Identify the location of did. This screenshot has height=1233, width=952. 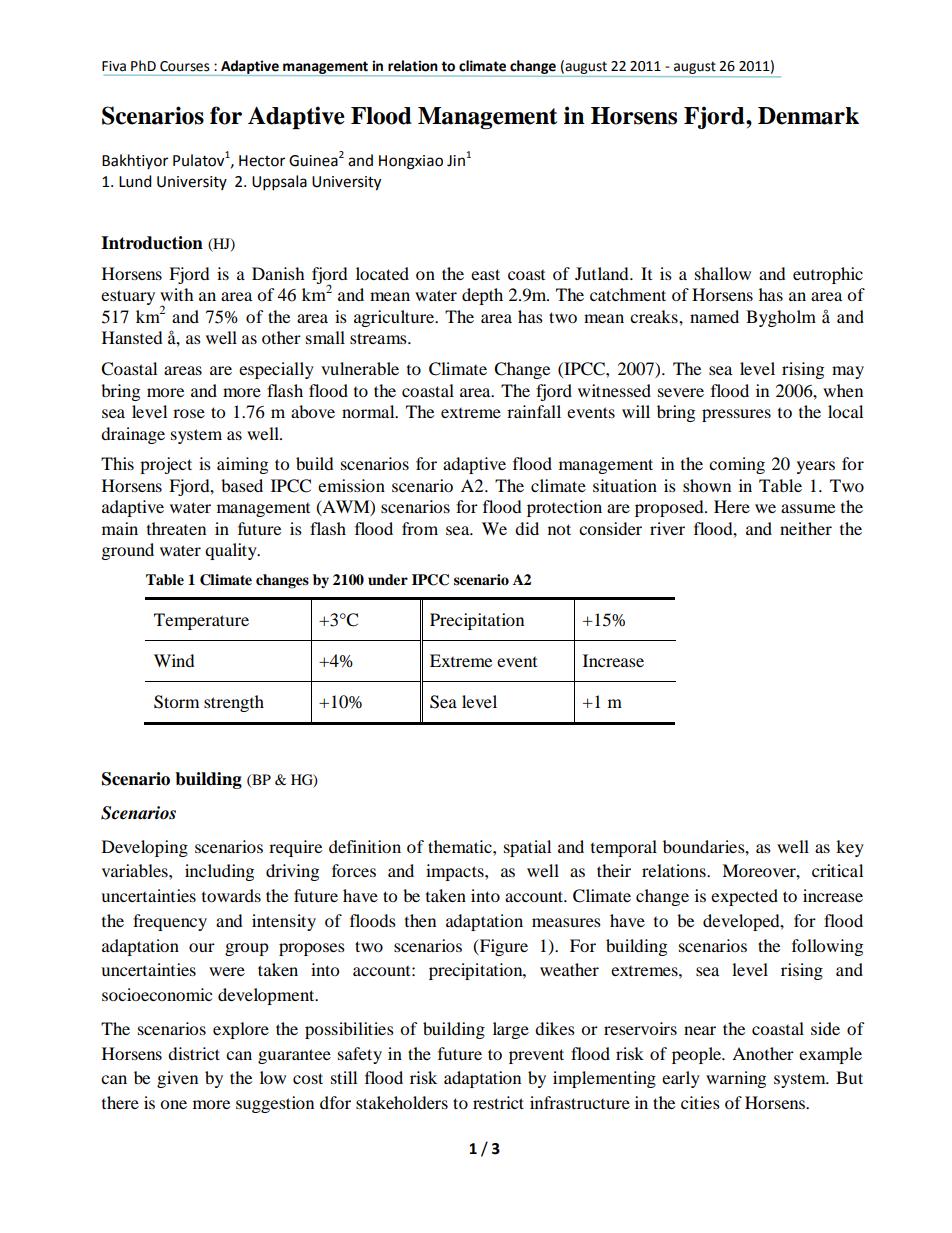
(527, 528).
